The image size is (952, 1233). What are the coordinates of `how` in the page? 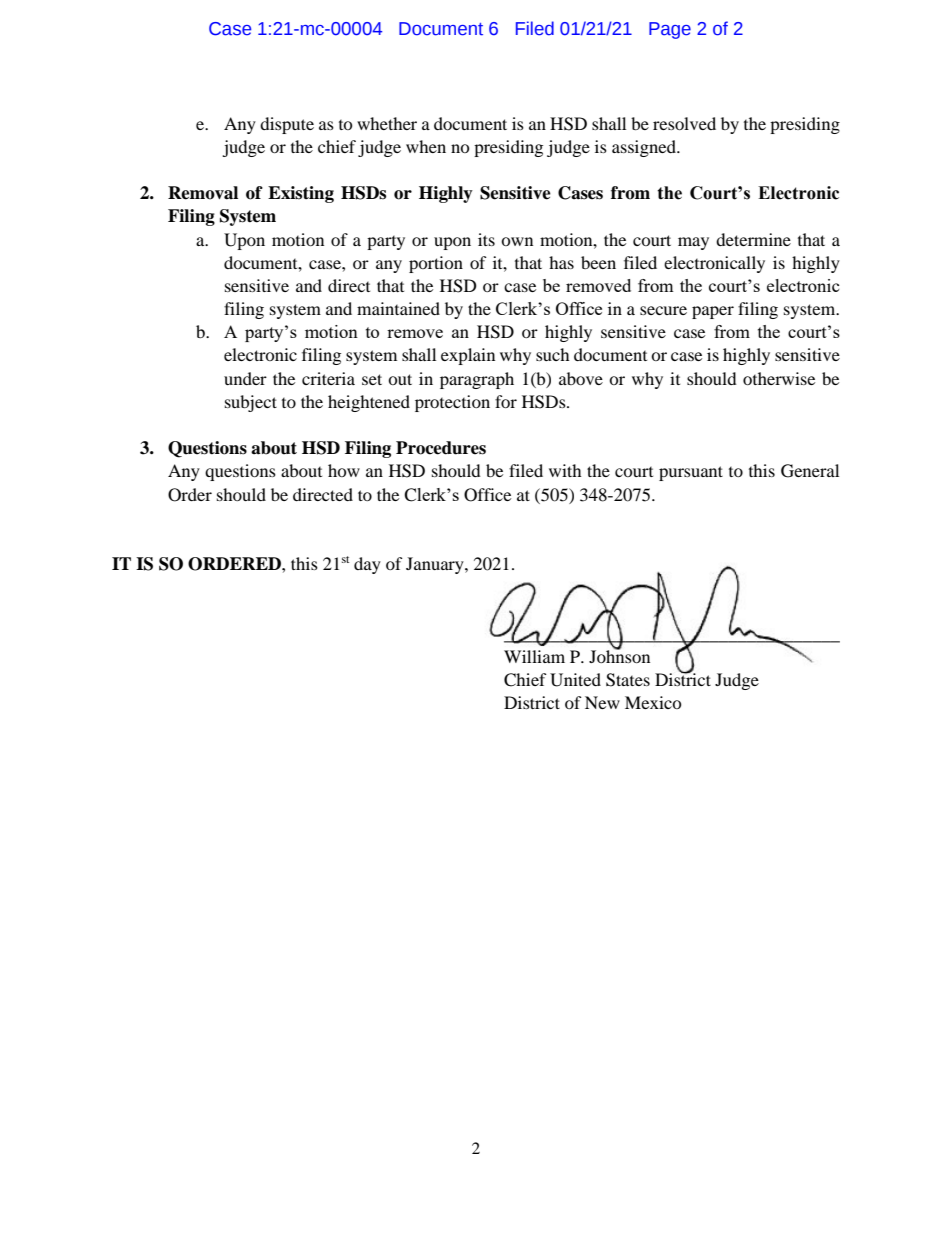 It's located at (344, 470).
